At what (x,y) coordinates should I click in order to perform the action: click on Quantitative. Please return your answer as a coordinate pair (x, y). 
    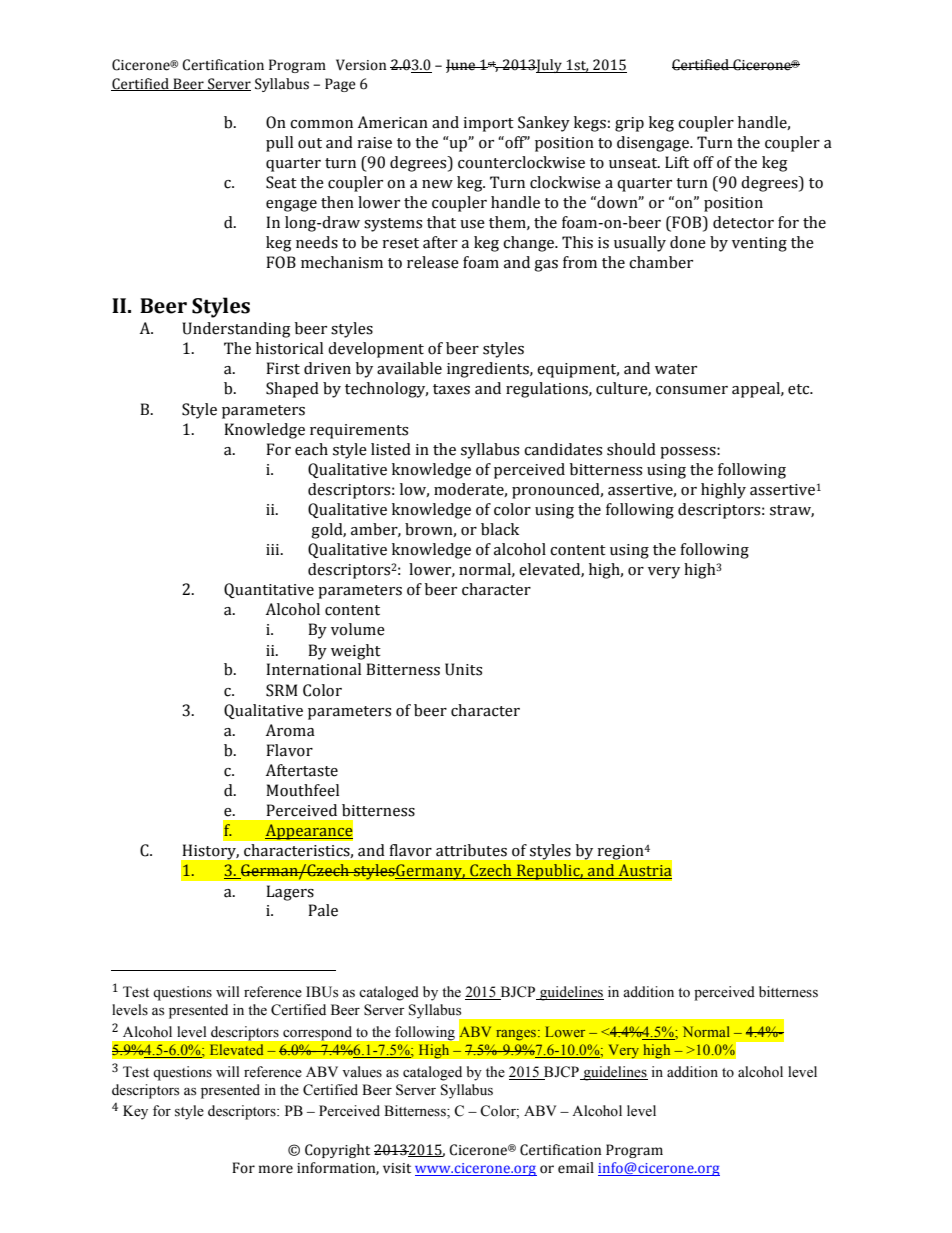
    Looking at the image, I should click on (269, 590).
